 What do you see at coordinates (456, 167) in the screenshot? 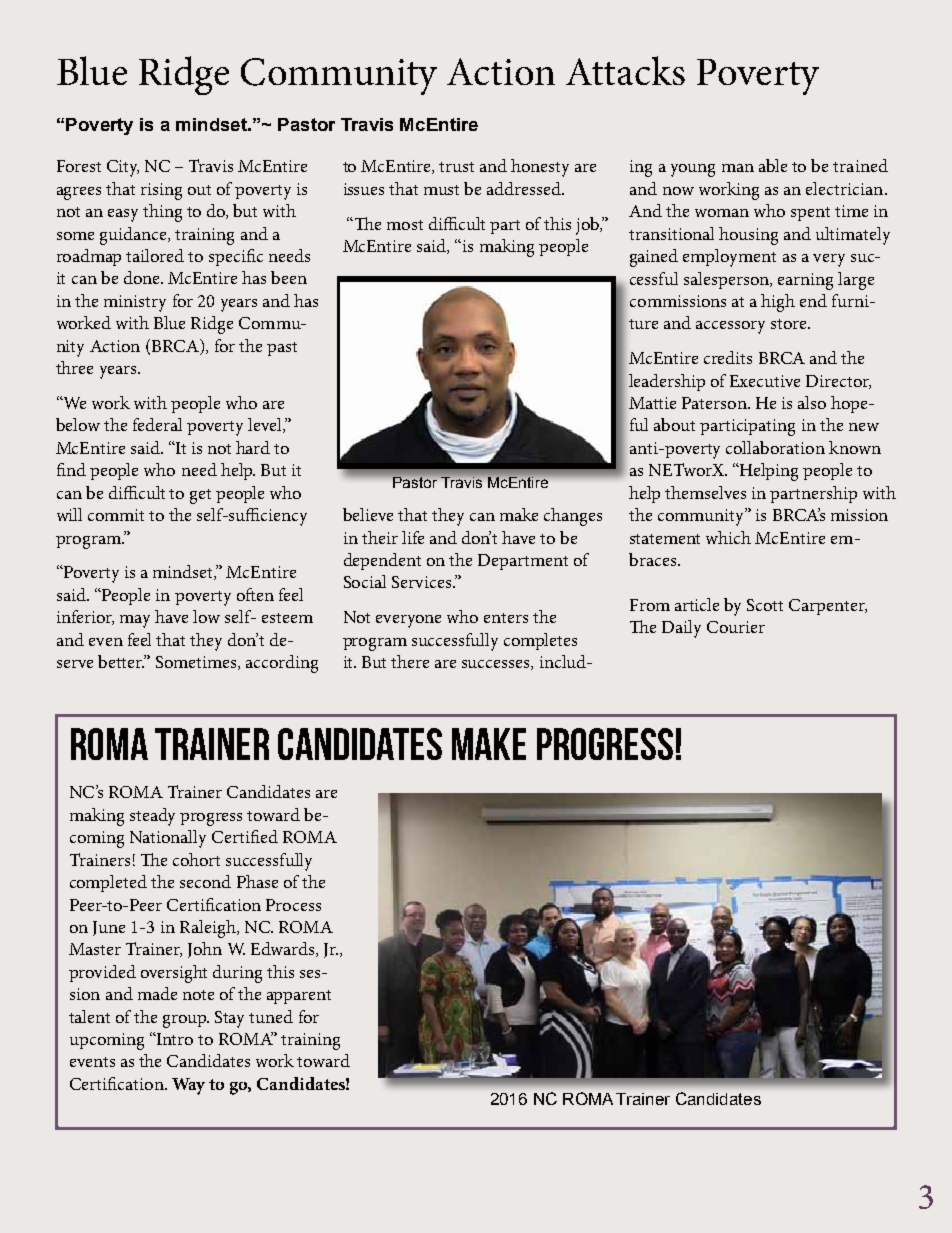
I see `trust` at bounding box center [456, 167].
